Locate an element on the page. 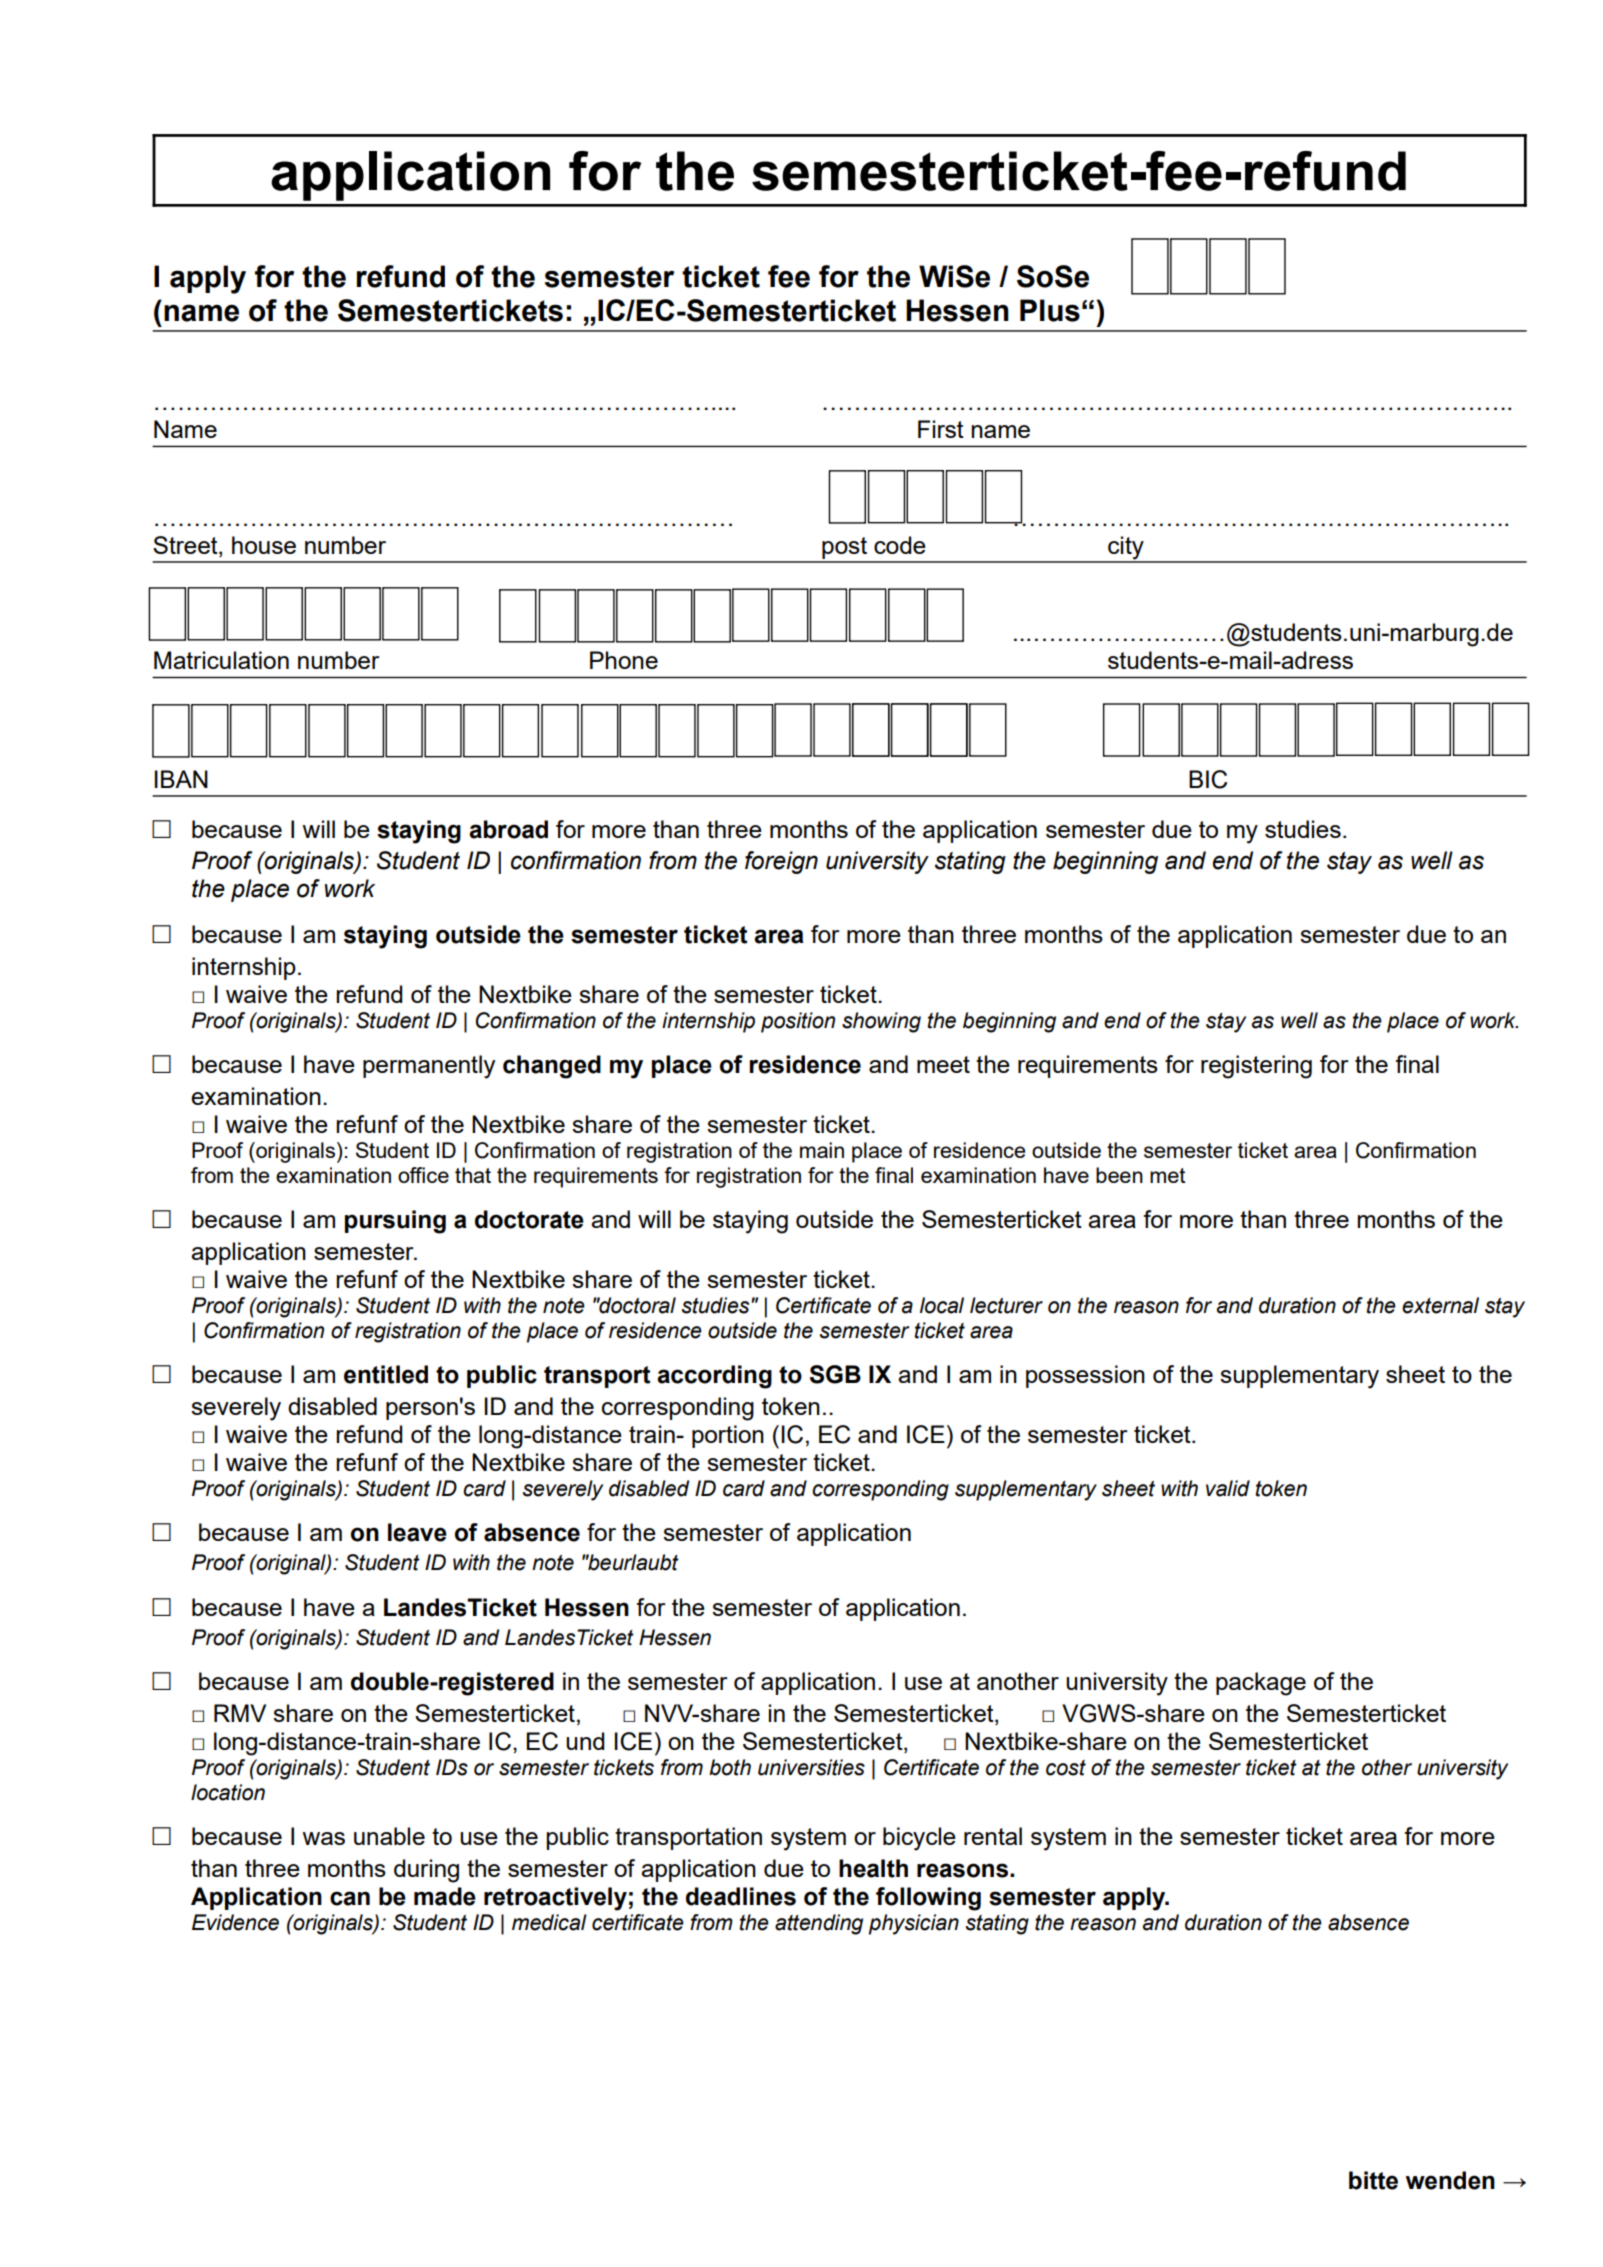 This document has height=2267, width=1603. First is located at coordinates (941, 429).
